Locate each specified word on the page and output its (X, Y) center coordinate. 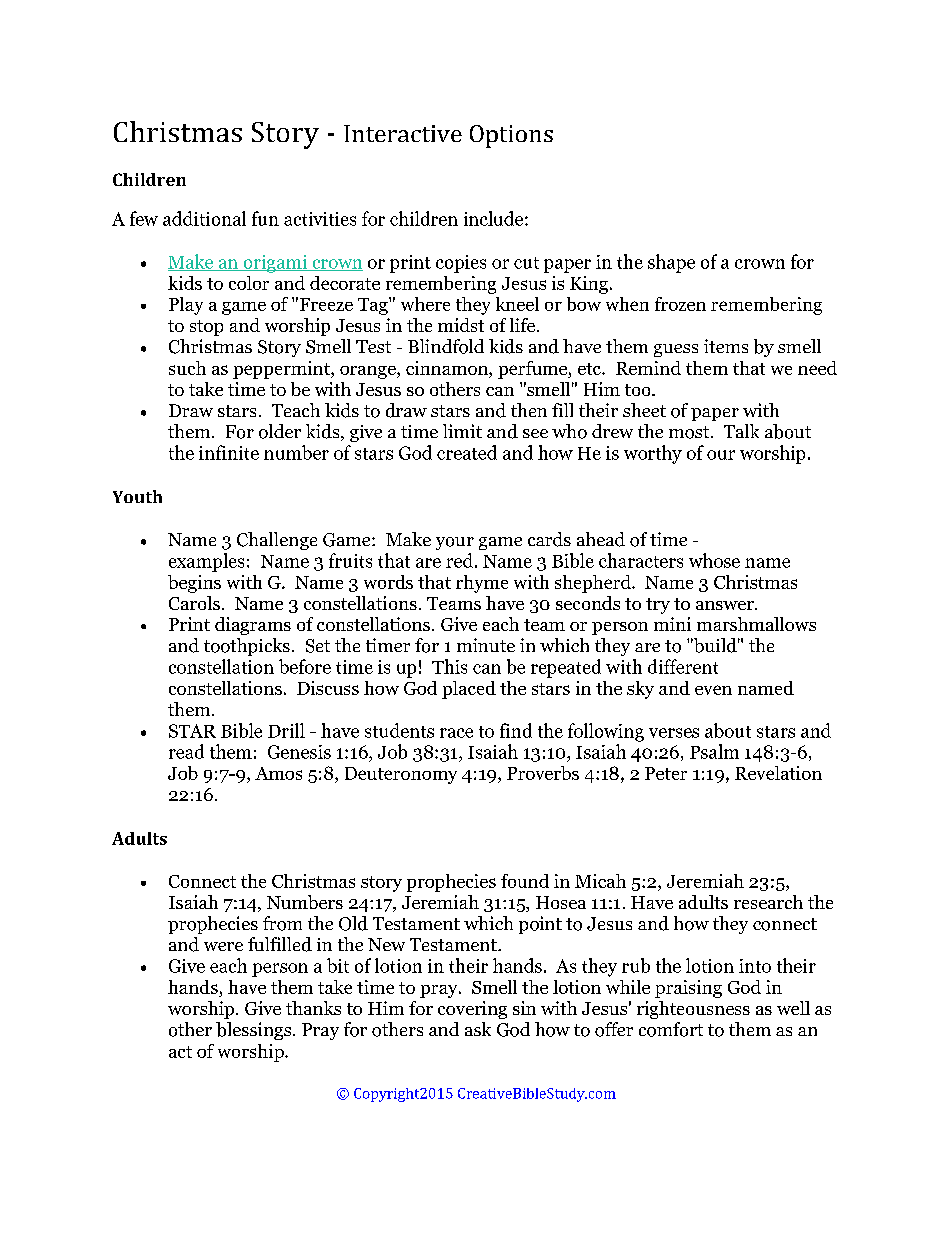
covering (472, 1010)
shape (671, 263)
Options (511, 136)
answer (726, 605)
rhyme (482, 584)
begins (194, 584)
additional (204, 218)
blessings (255, 1031)
